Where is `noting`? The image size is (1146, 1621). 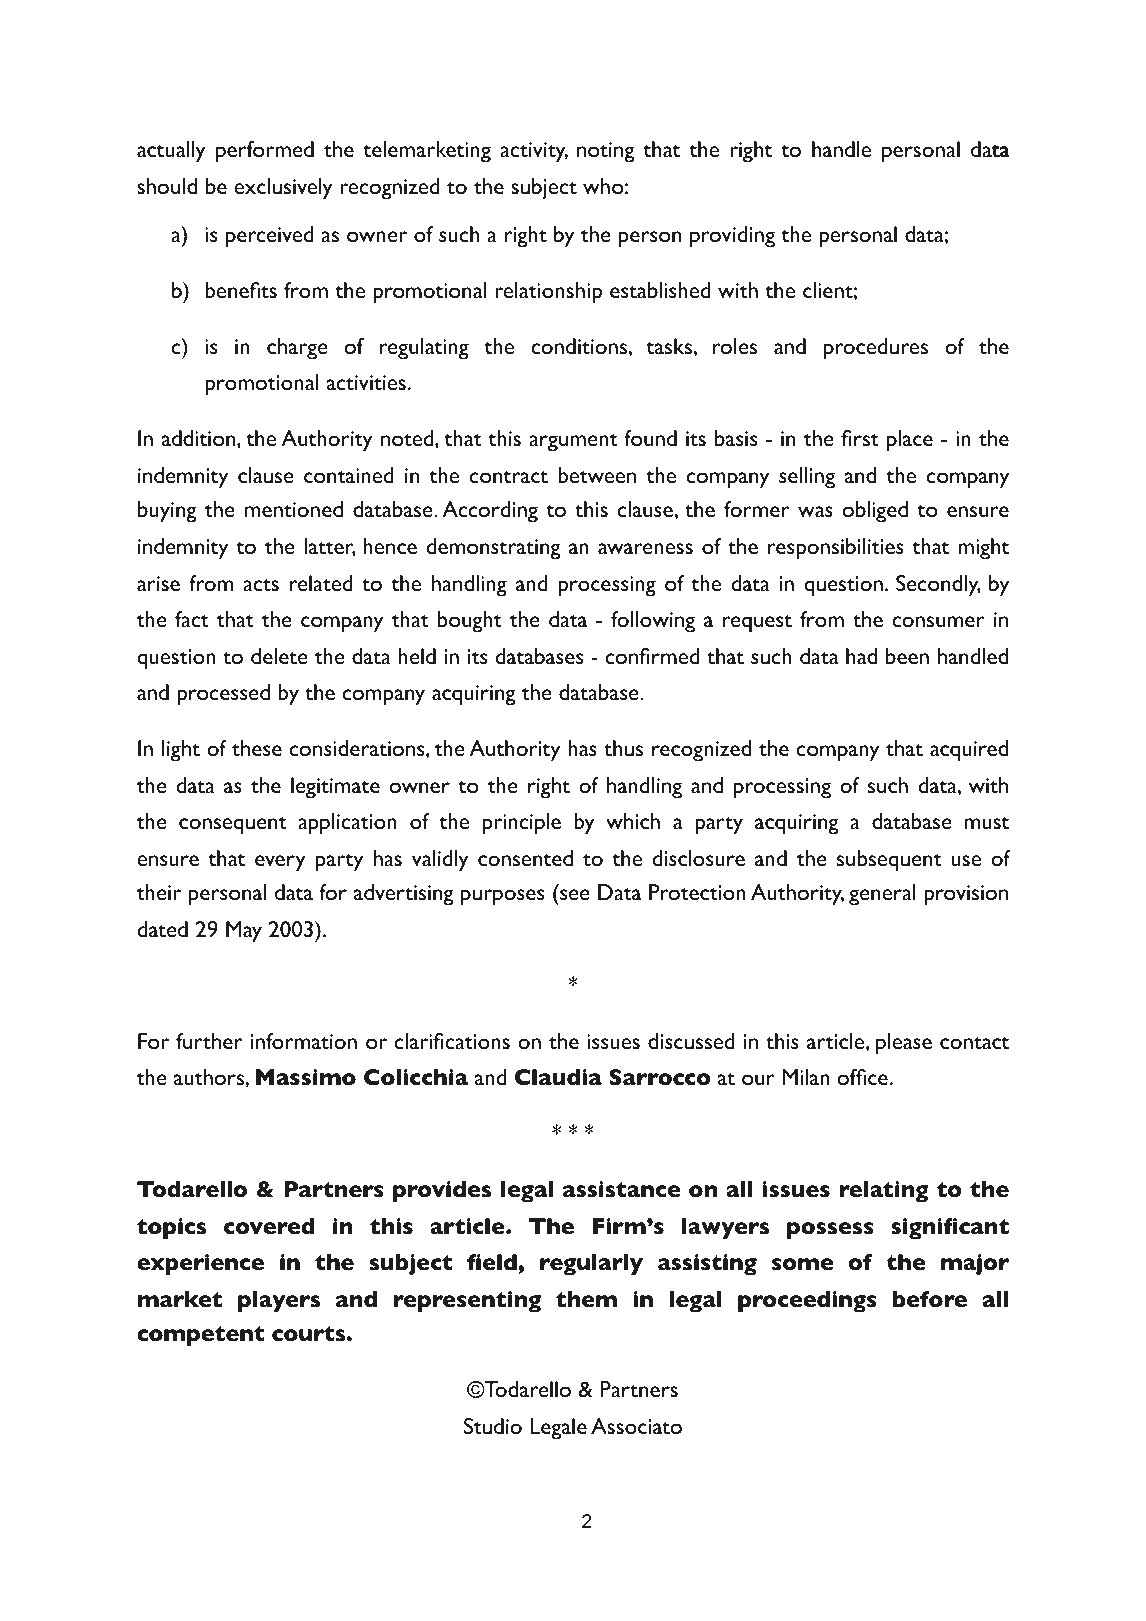 noting is located at coordinates (606, 152).
